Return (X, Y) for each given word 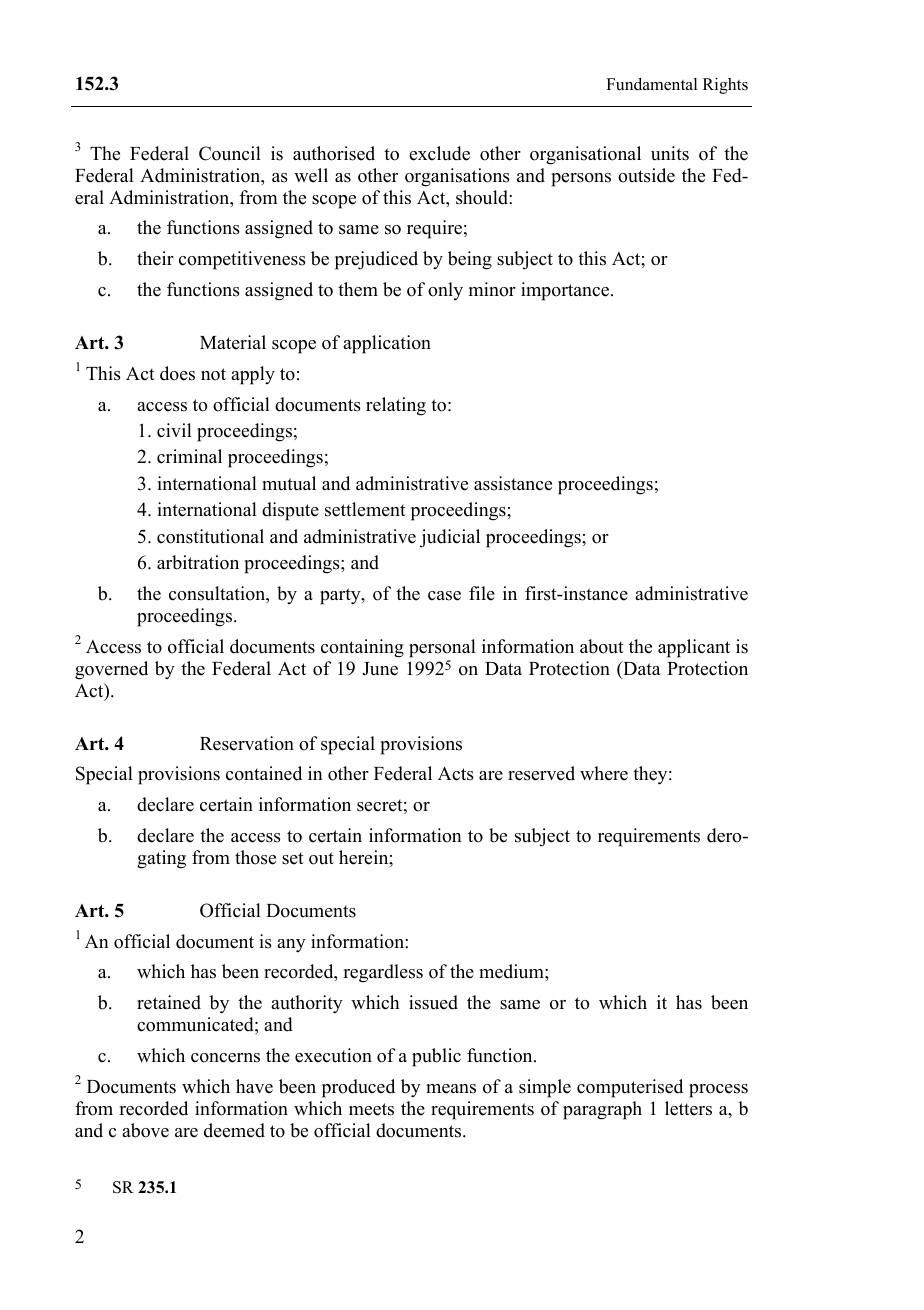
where (604, 773)
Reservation (247, 743)
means (451, 1089)
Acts (456, 773)
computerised (630, 1088)
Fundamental (651, 84)
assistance (513, 483)
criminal (189, 456)
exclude (439, 153)
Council (230, 153)
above (145, 1130)
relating (396, 406)
